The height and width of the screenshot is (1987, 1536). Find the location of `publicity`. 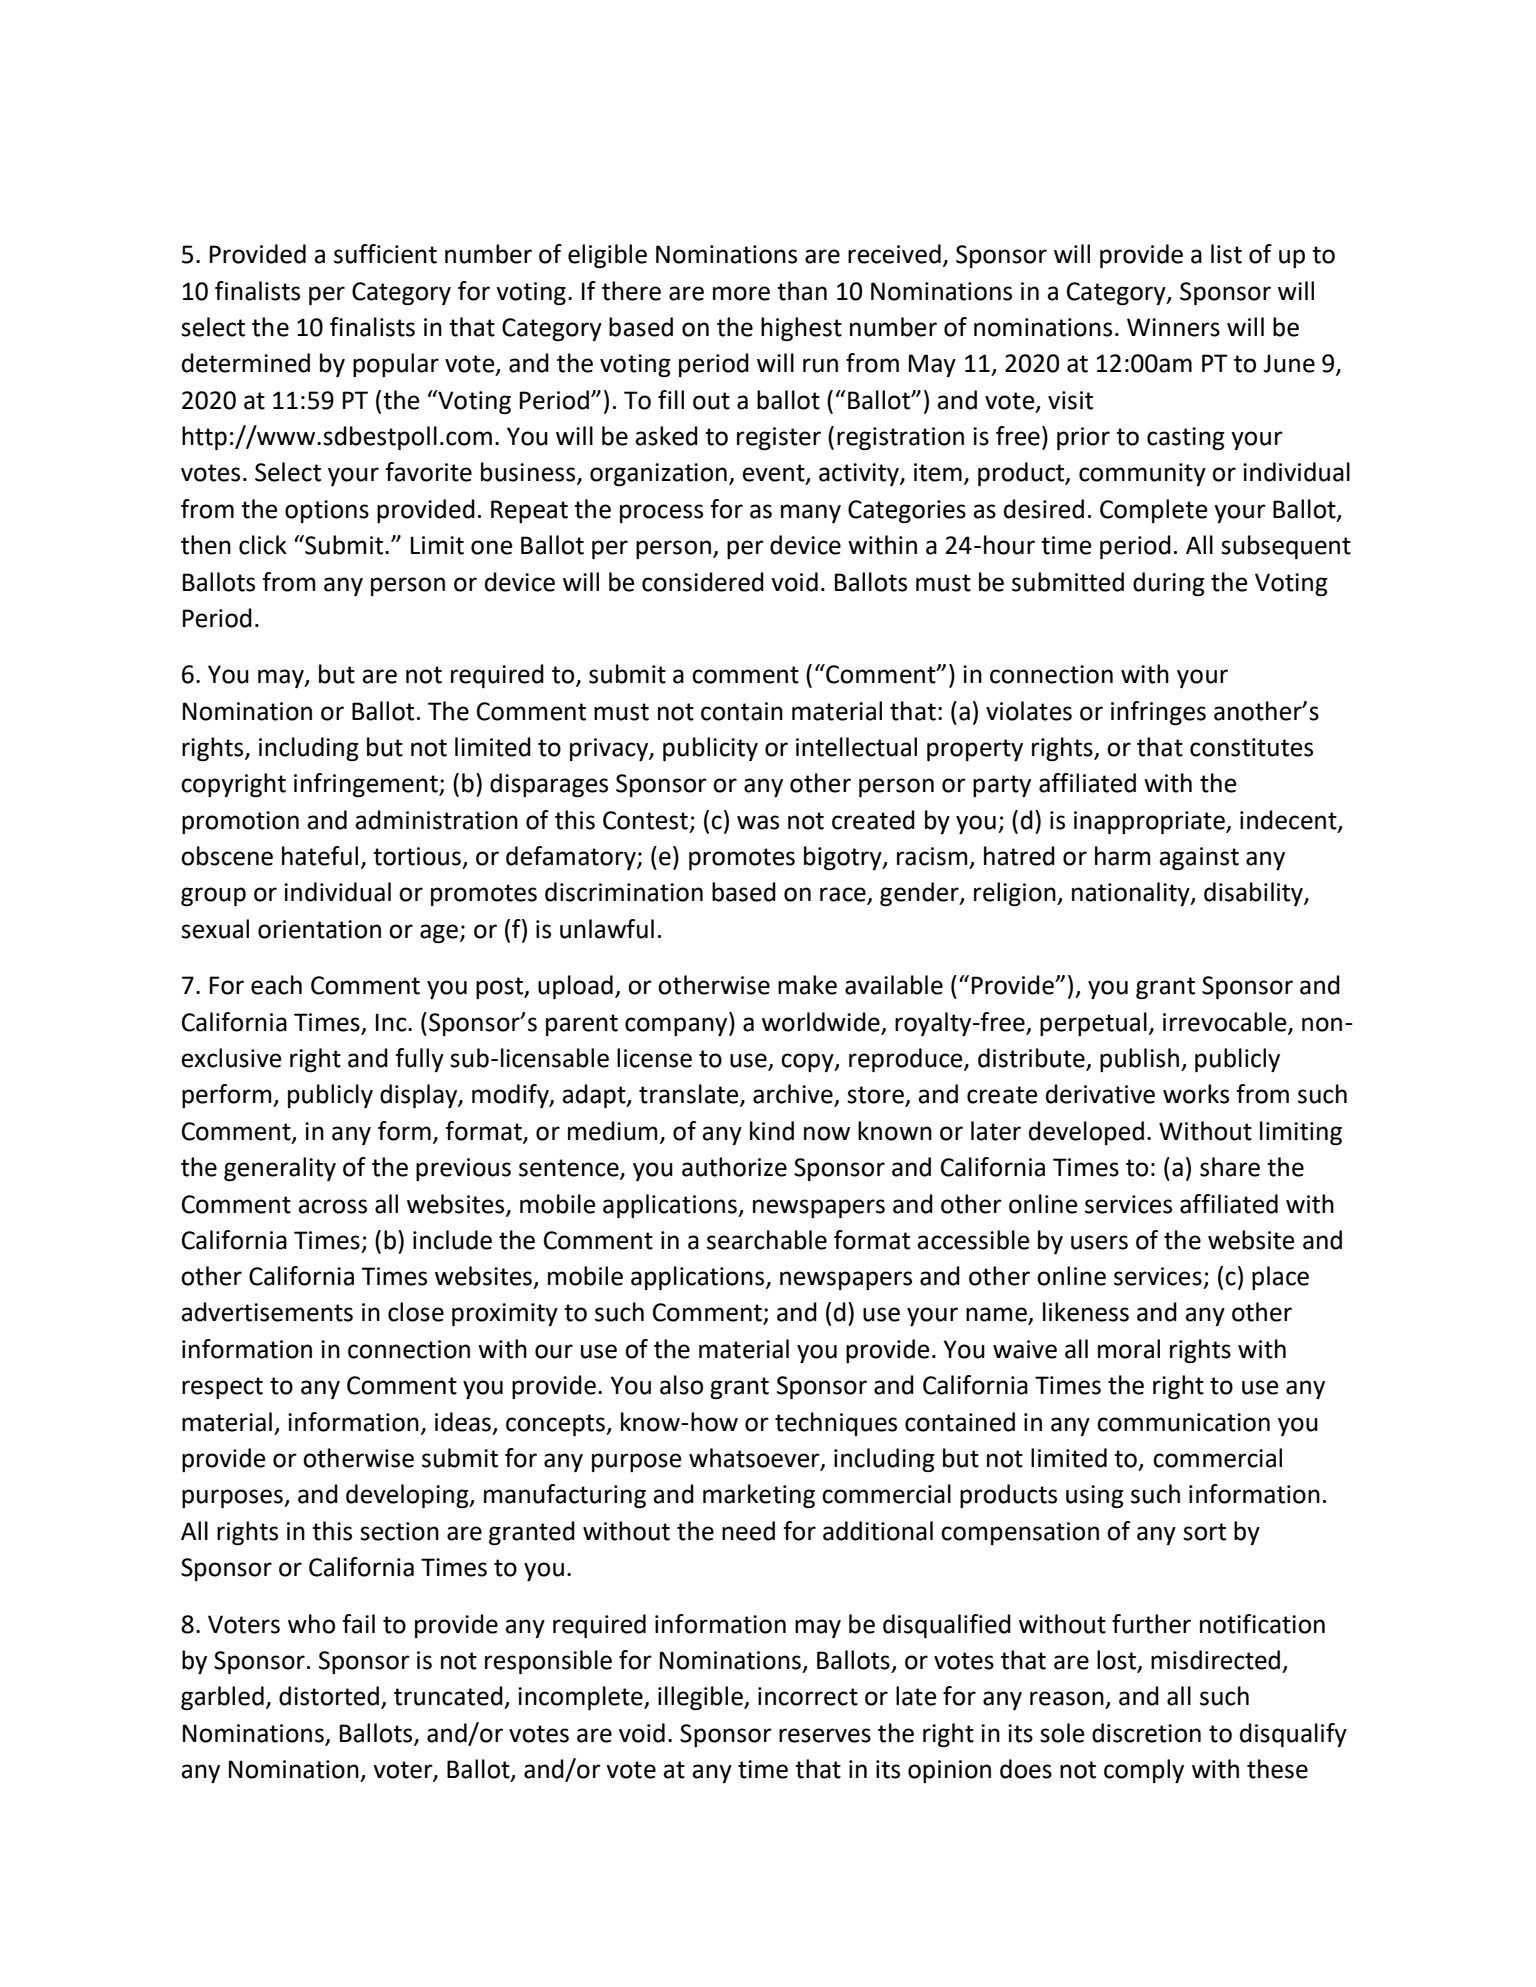

publicity is located at coordinates (710, 749).
